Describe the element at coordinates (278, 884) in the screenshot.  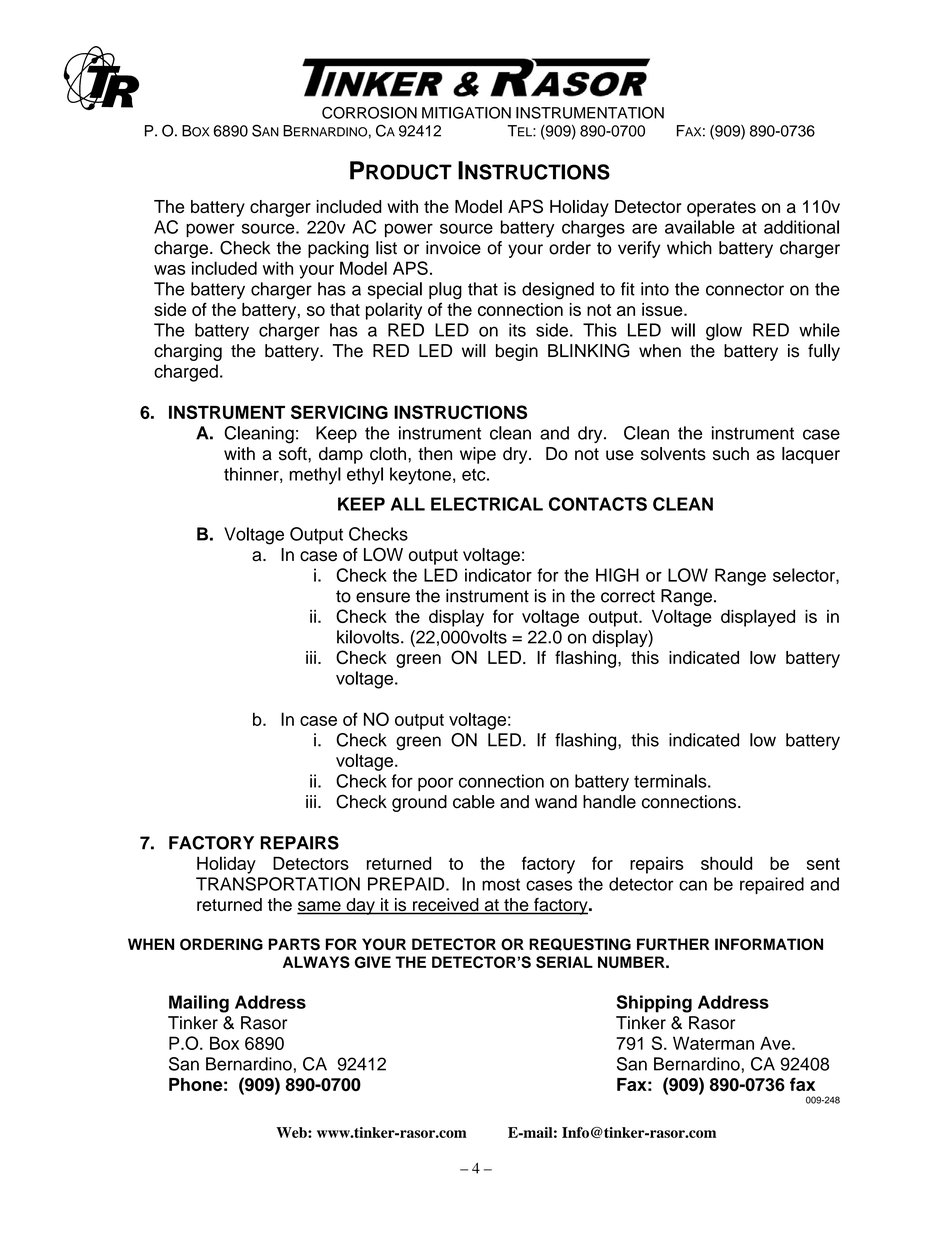
I see `TRANSPORTATION` at that location.
